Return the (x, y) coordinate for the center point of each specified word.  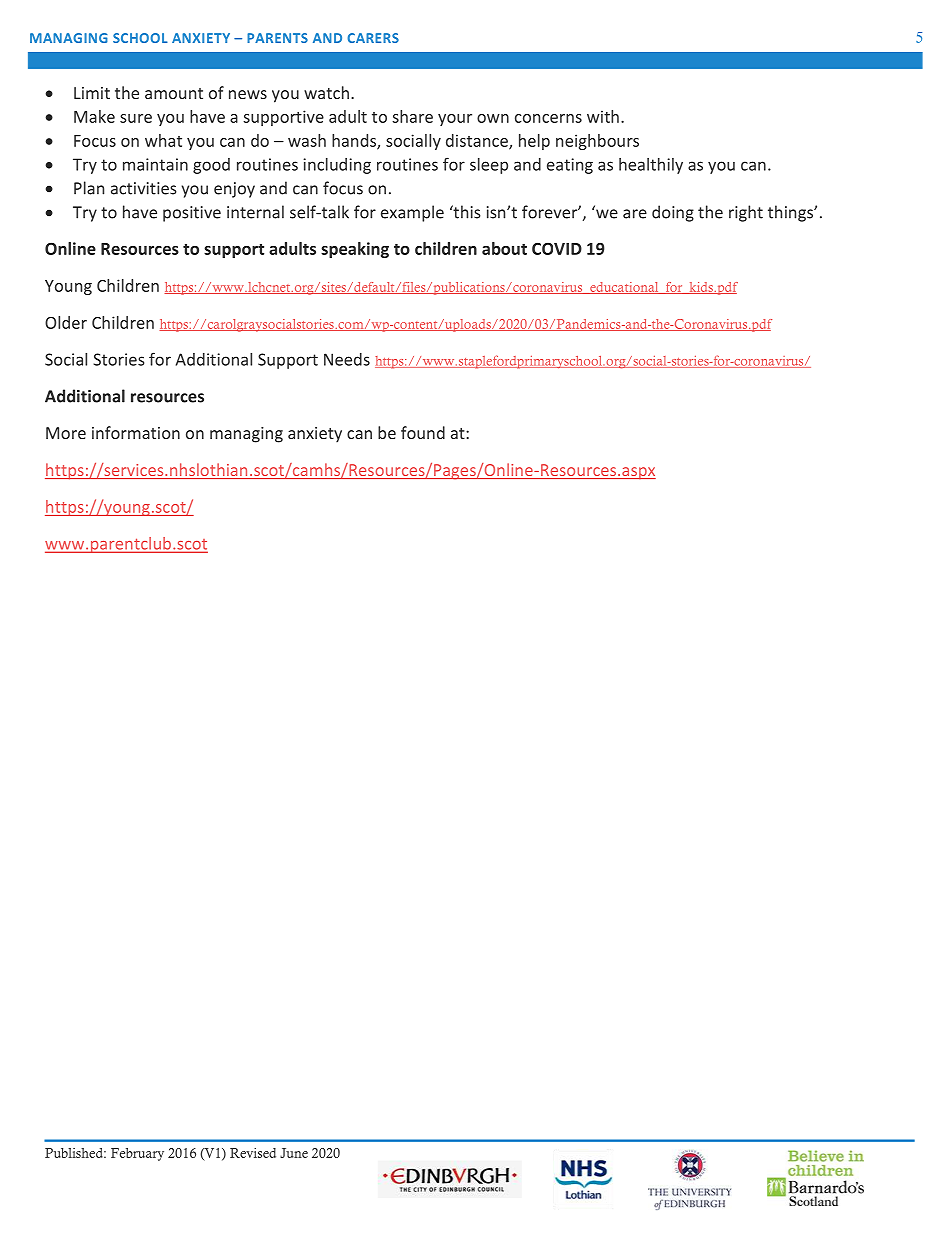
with (603, 116)
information (136, 432)
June (294, 1153)
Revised (253, 1153)
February (137, 1154)
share (412, 116)
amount (174, 93)
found (423, 432)
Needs (347, 359)
